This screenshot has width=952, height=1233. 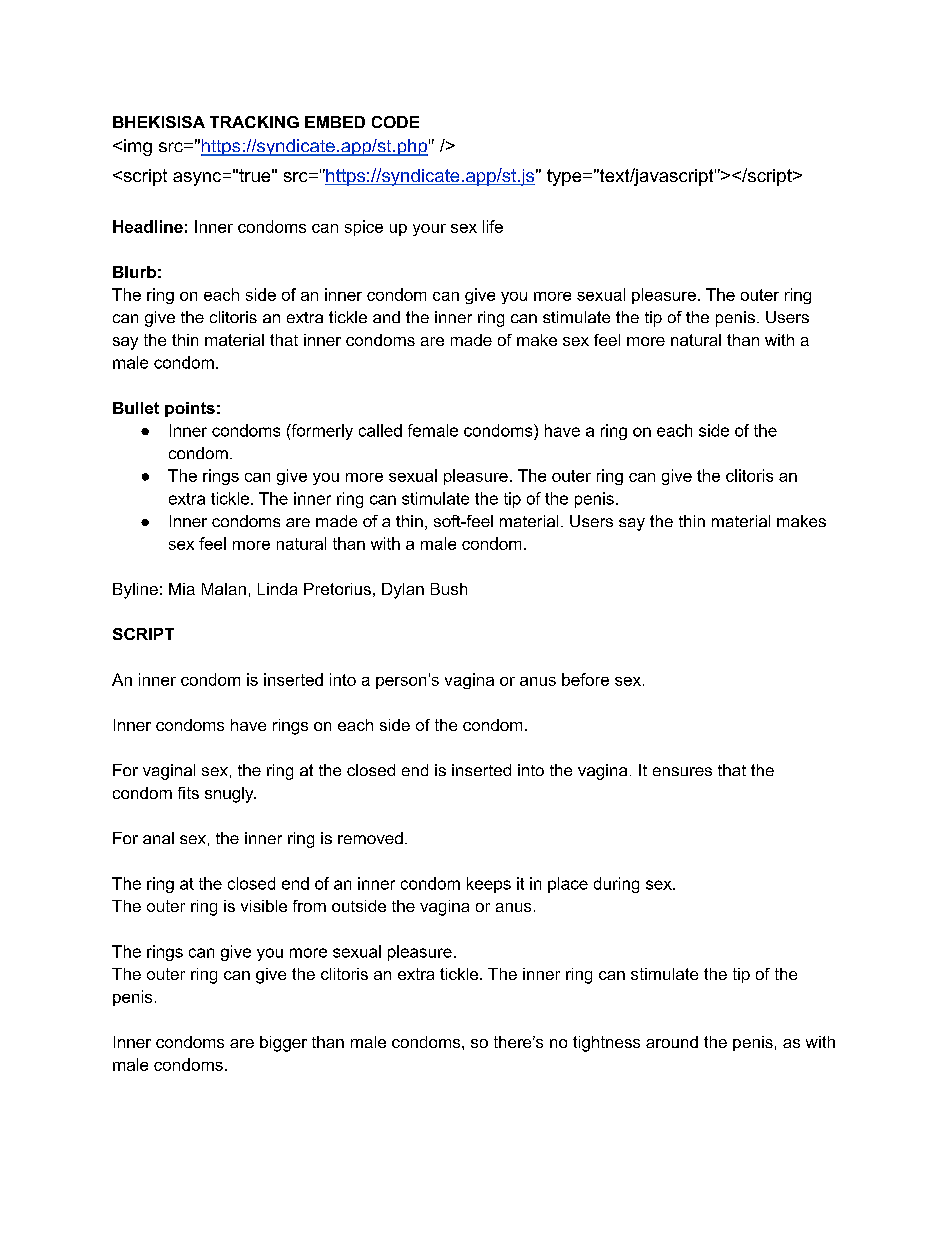 What do you see at coordinates (386, 317) in the screenshot?
I see `and` at bounding box center [386, 317].
